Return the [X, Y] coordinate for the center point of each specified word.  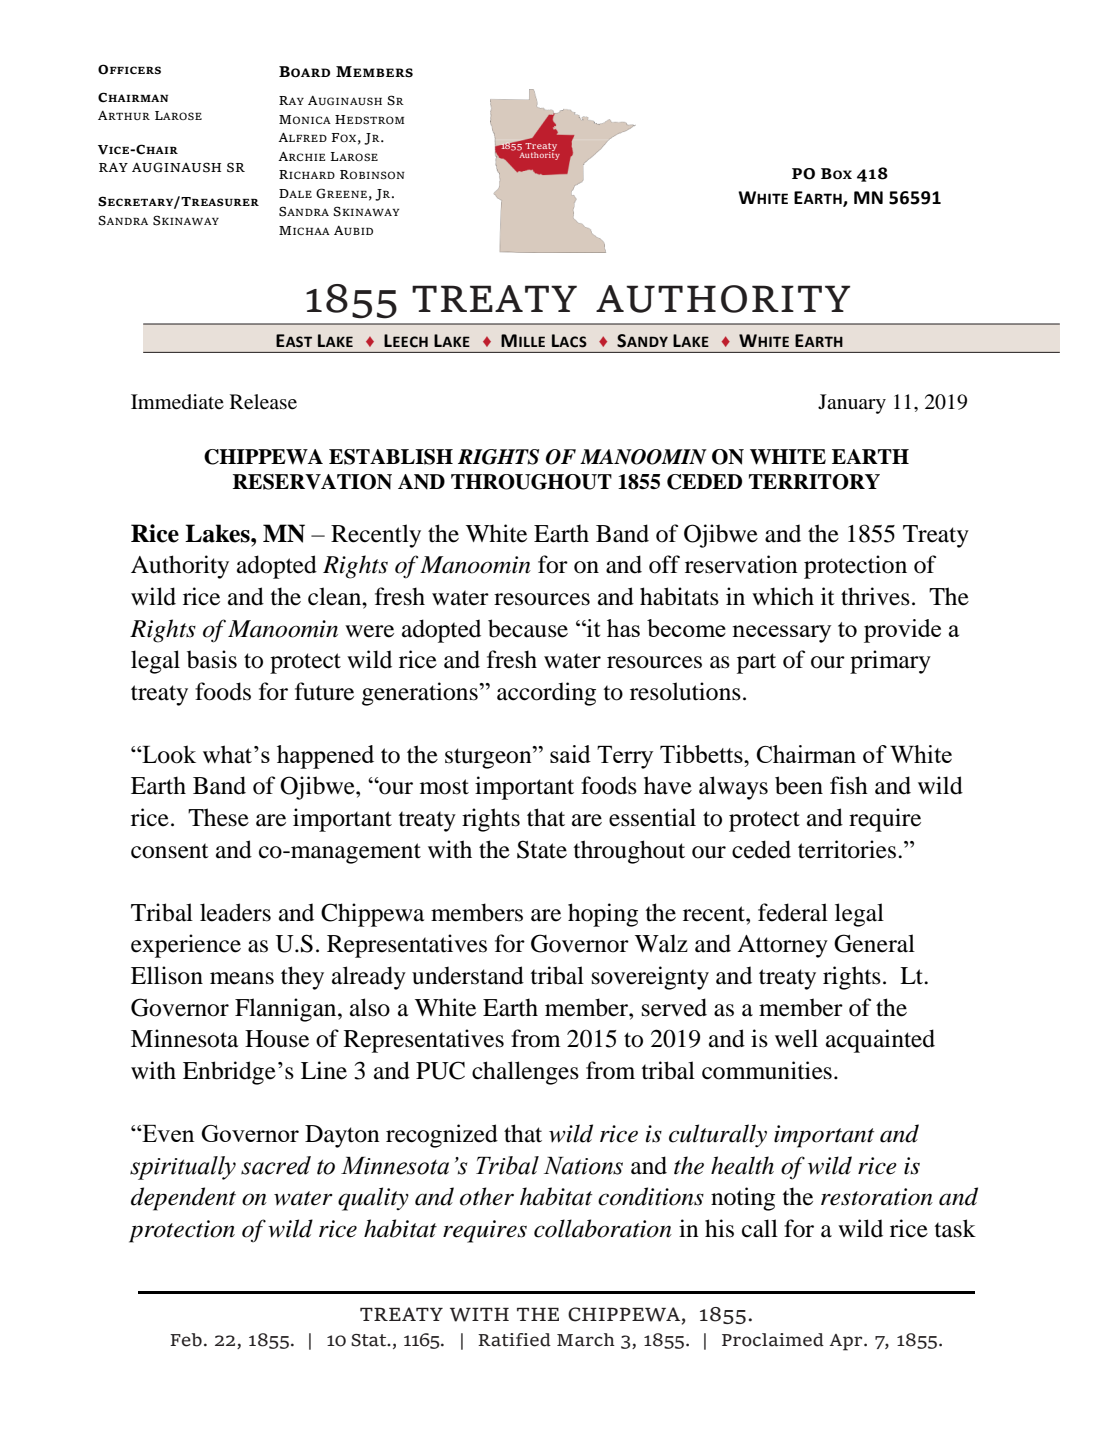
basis [212, 659]
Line [324, 1070]
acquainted [880, 1041]
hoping [603, 915]
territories [847, 849]
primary [890, 662]
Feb [186, 1340]
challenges [525, 1073]
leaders [235, 912]
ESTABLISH [391, 457]
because [528, 628]
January [852, 404]
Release [263, 402]
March [586, 1340]
